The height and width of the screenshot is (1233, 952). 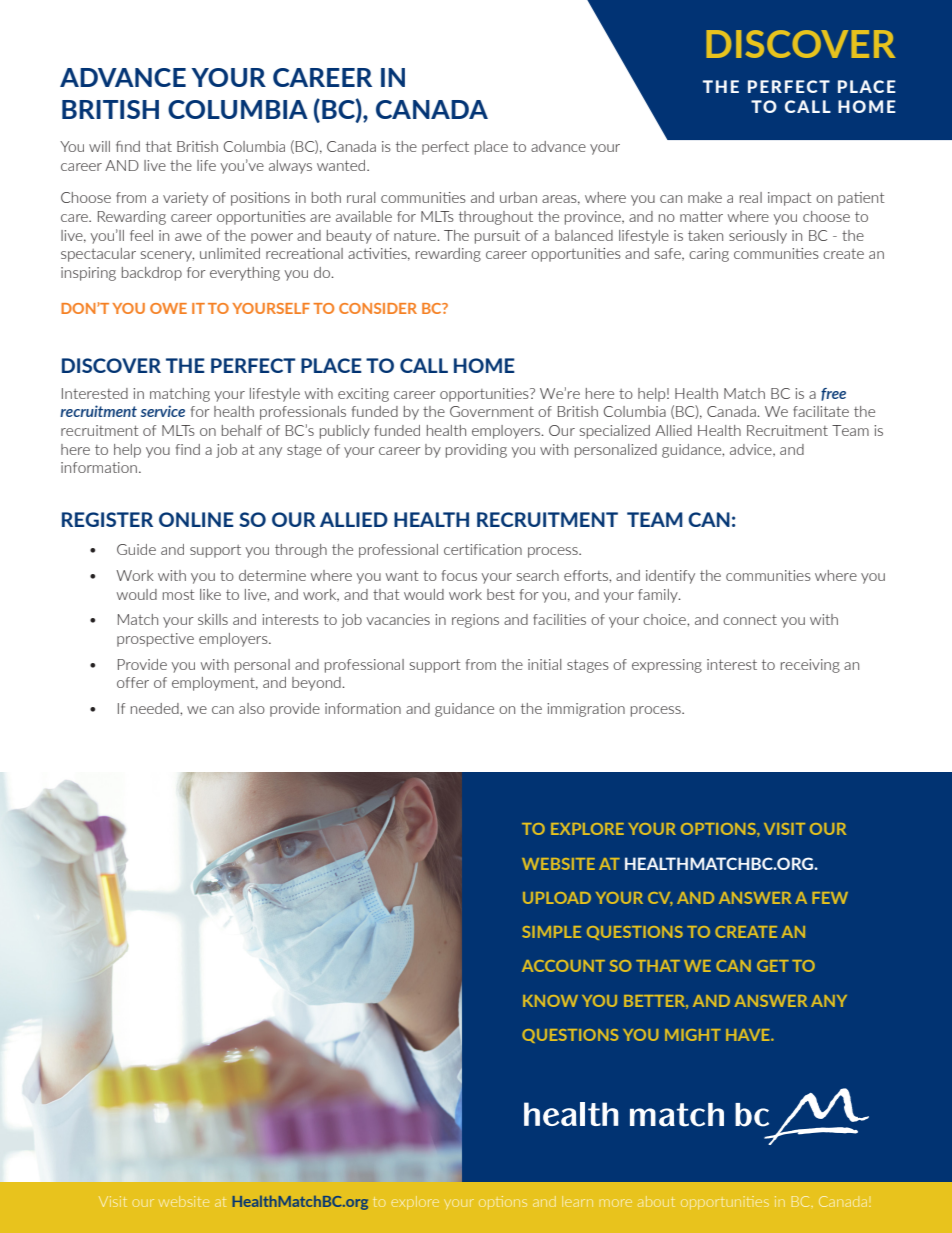 What do you see at coordinates (156, 708) in the screenshot?
I see `needed` at bounding box center [156, 708].
